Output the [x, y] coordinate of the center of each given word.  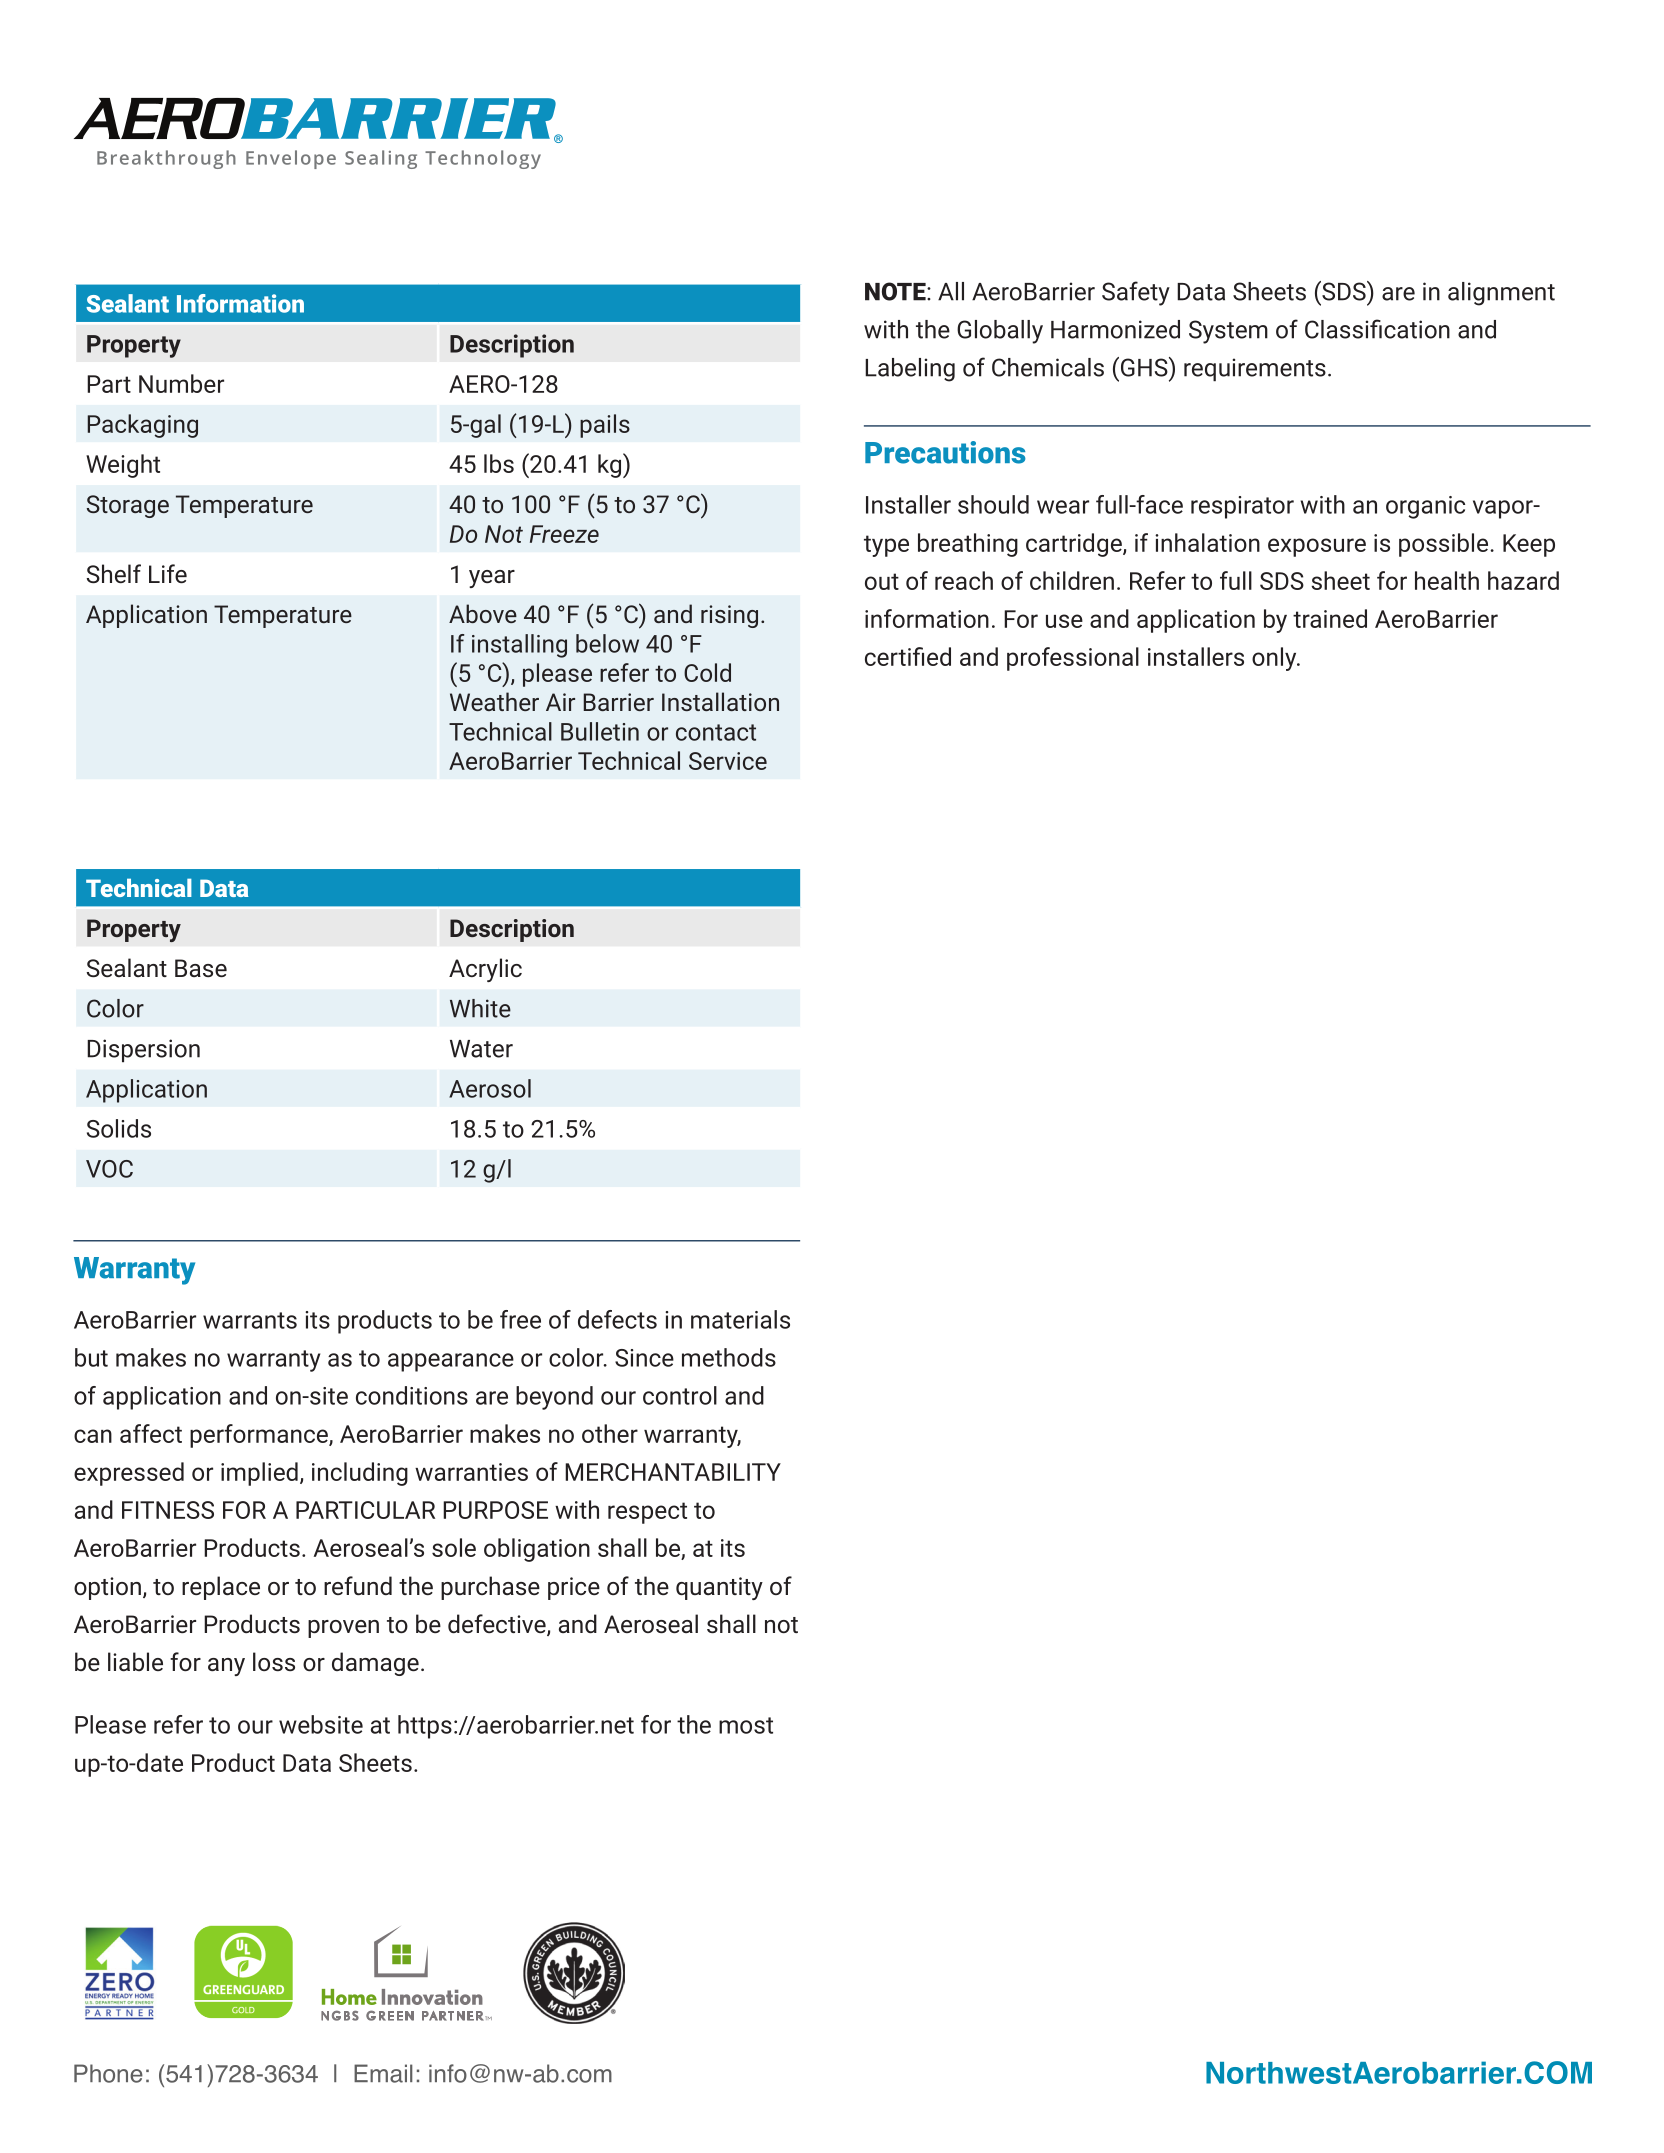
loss [274, 1661]
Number [181, 383]
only [1275, 659]
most [746, 1725]
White [480, 1008]
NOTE [896, 291]
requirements [1255, 370]
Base [201, 968]
